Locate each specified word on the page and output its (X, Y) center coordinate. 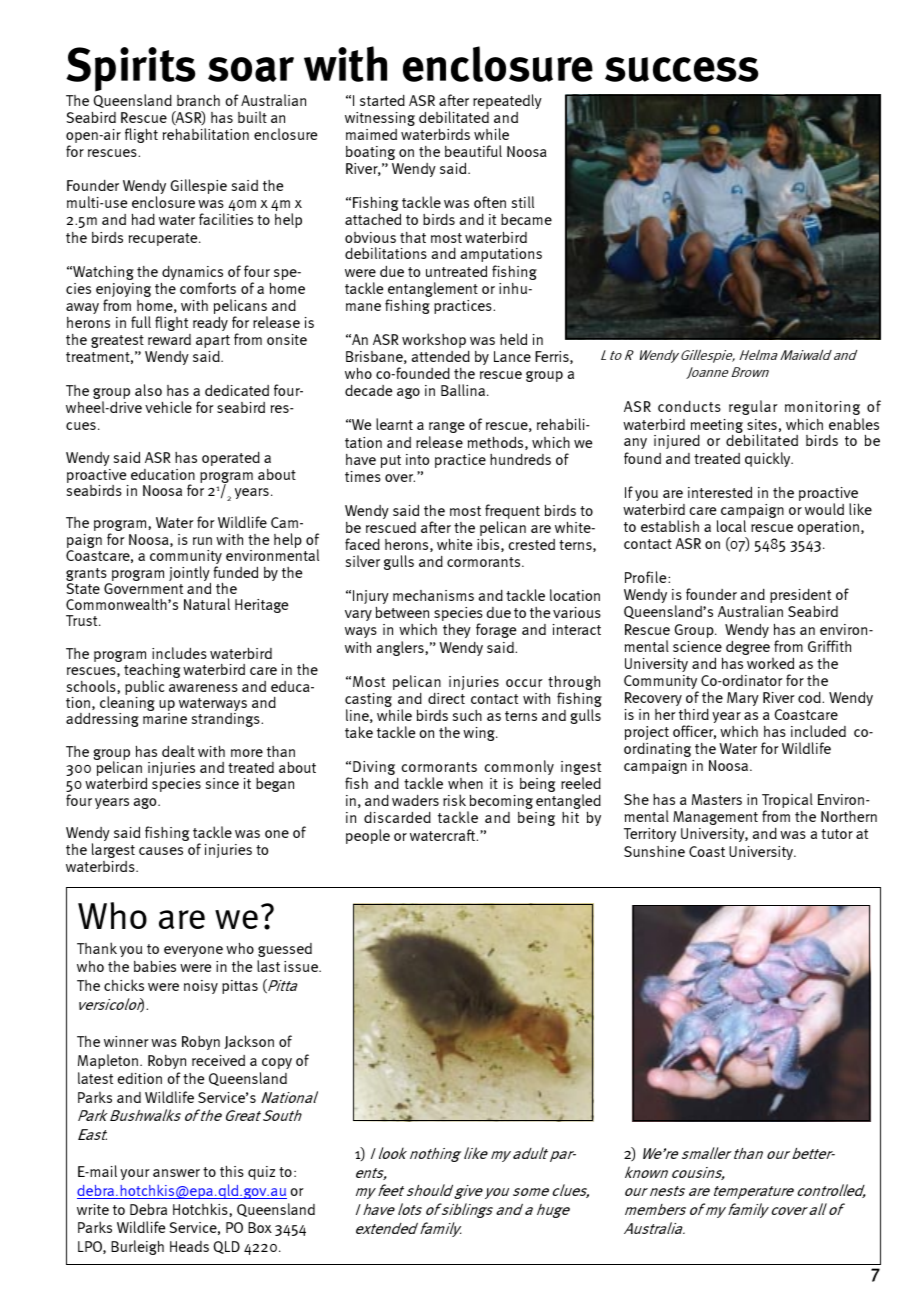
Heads (189, 1246)
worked (770, 663)
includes (179, 653)
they (457, 631)
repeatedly (507, 101)
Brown (750, 372)
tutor (837, 834)
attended (441, 356)
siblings (466, 1210)
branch (198, 100)
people (368, 836)
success (682, 69)
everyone (193, 951)
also (148, 390)
